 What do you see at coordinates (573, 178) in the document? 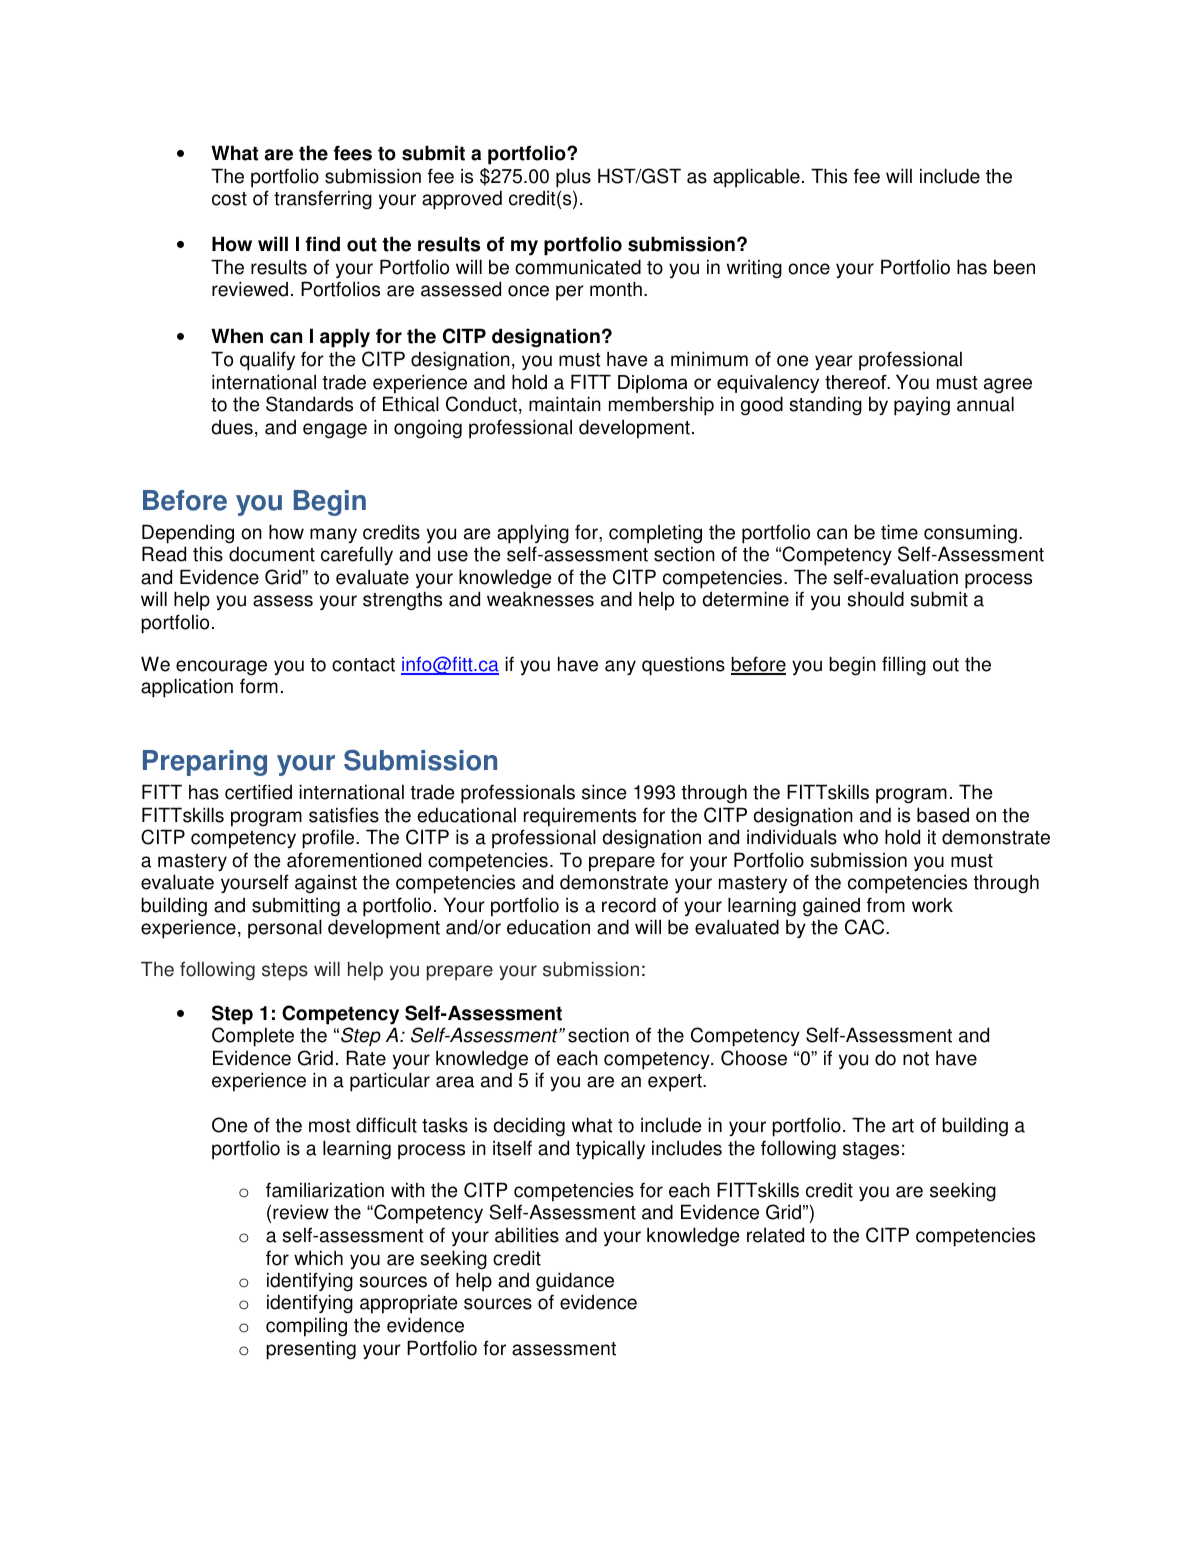
I see `plus` at bounding box center [573, 178].
